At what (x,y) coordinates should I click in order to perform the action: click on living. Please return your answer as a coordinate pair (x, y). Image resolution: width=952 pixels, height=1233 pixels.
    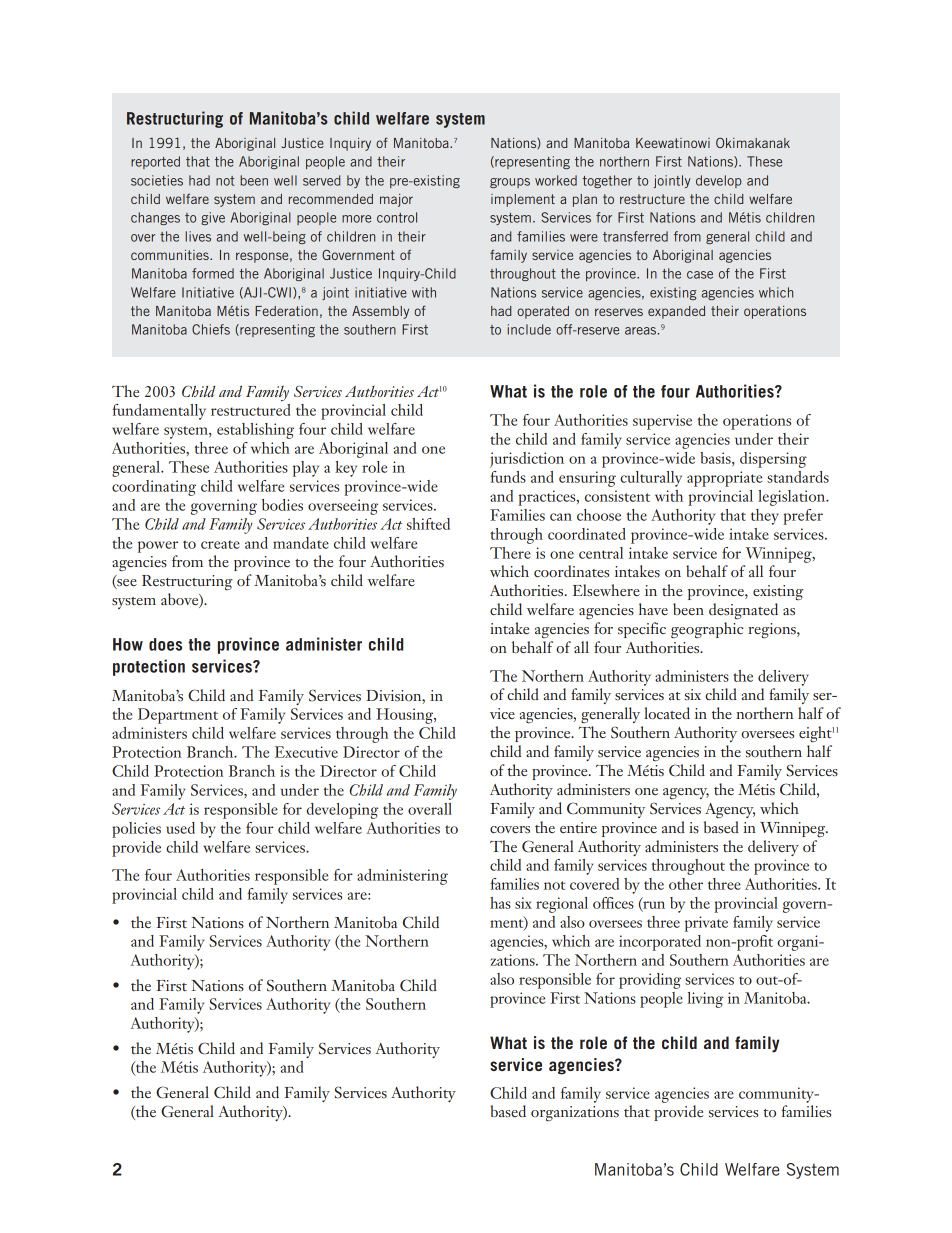
    Looking at the image, I should click on (705, 1000).
